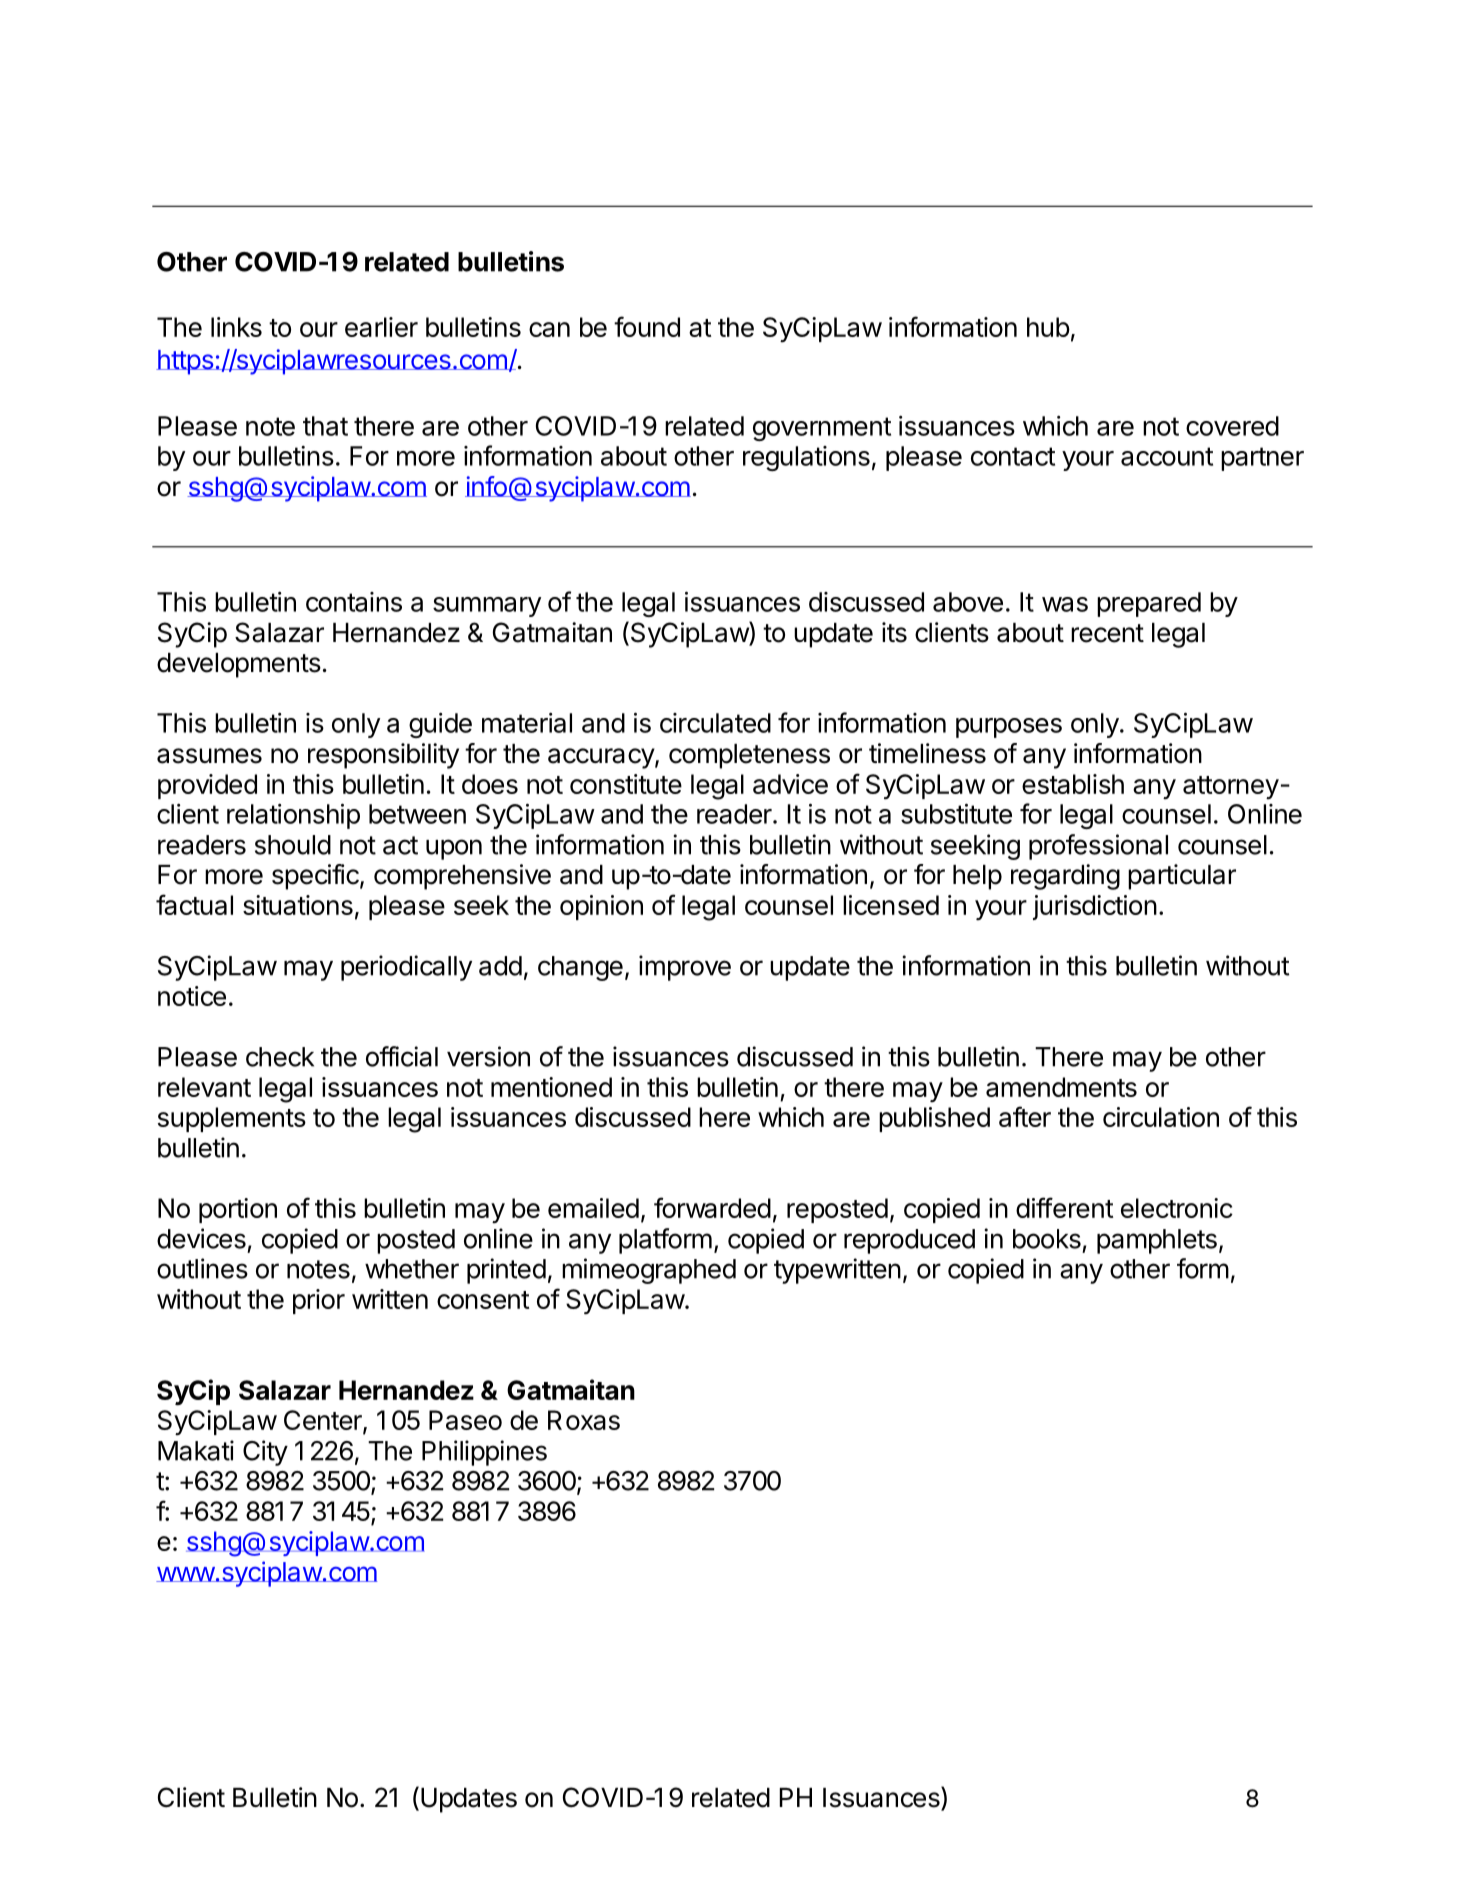 The image size is (1466, 1897). Describe the element at coordinates (324, 1421) in the screenshot. I see `Center` at that location.
